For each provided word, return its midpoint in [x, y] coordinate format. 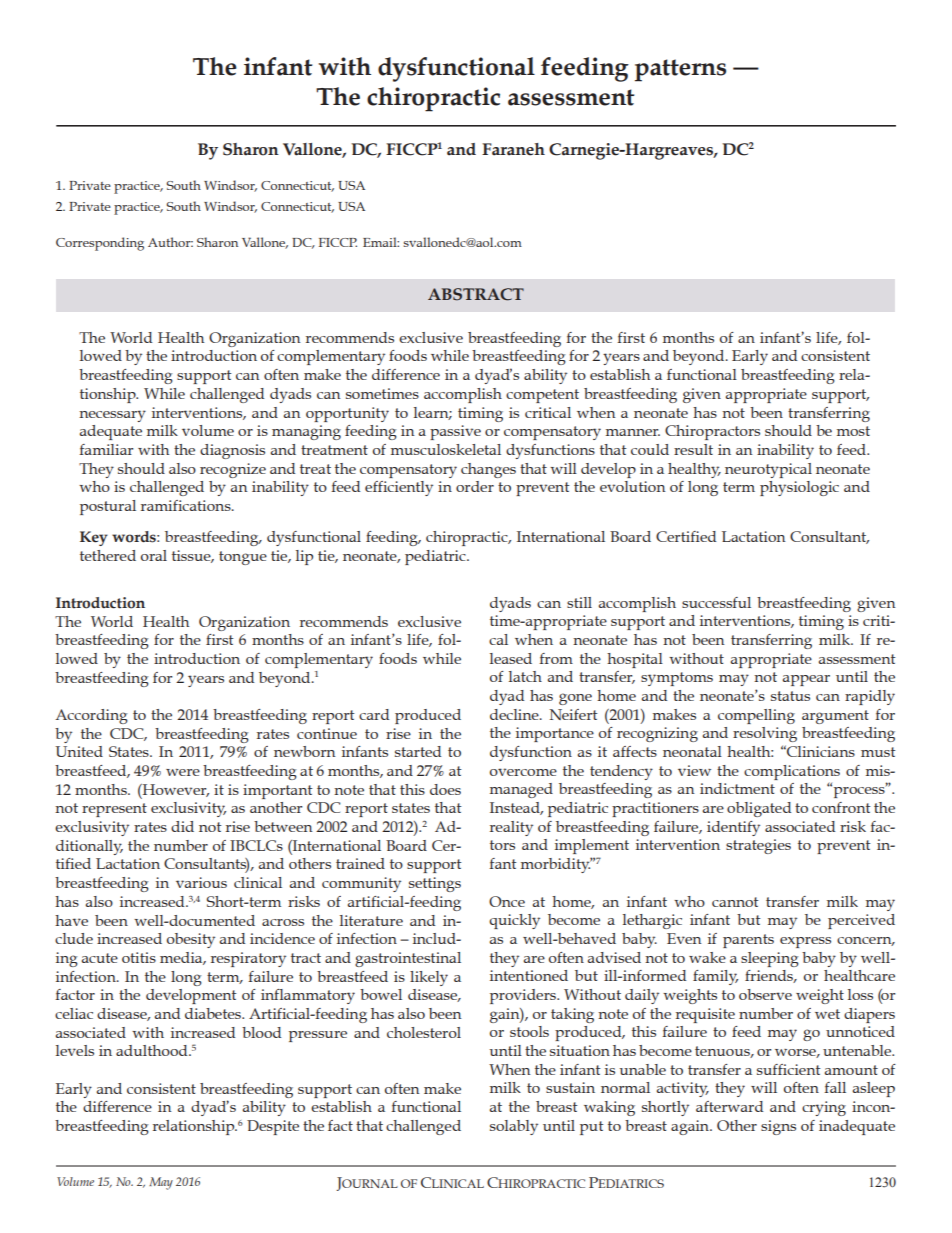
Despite [273, 1127]
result [693, 449]
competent [542, 396]
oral [154, 555]
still [579, 602]
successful [716, 602]
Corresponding [100, 244]
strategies [758, 846]
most [853, 431]
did [182, 826]
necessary [112, 416]
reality [511, 828]
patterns [680, 70]
